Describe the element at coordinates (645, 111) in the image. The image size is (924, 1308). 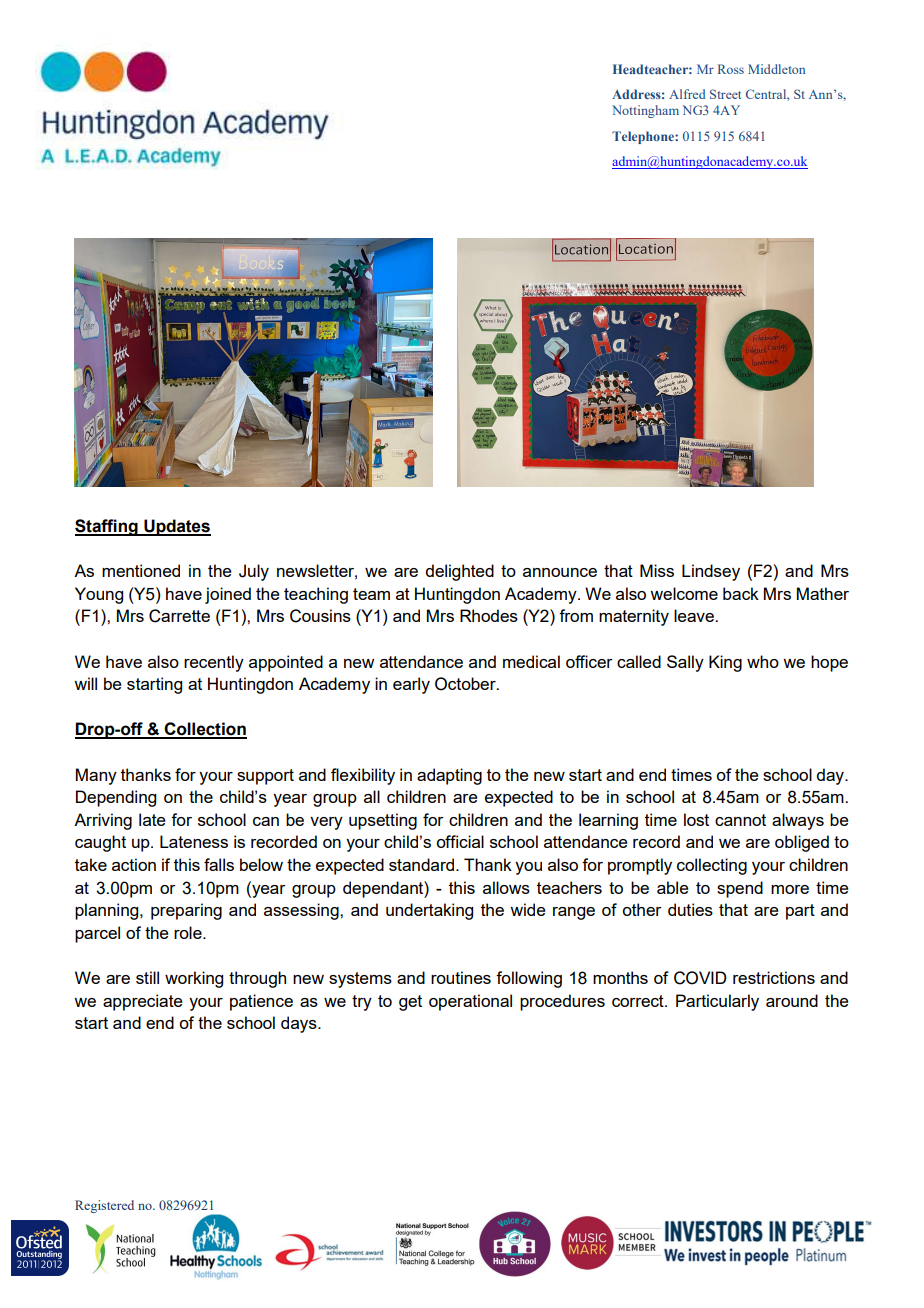
I see `Nottingham` at that location.
